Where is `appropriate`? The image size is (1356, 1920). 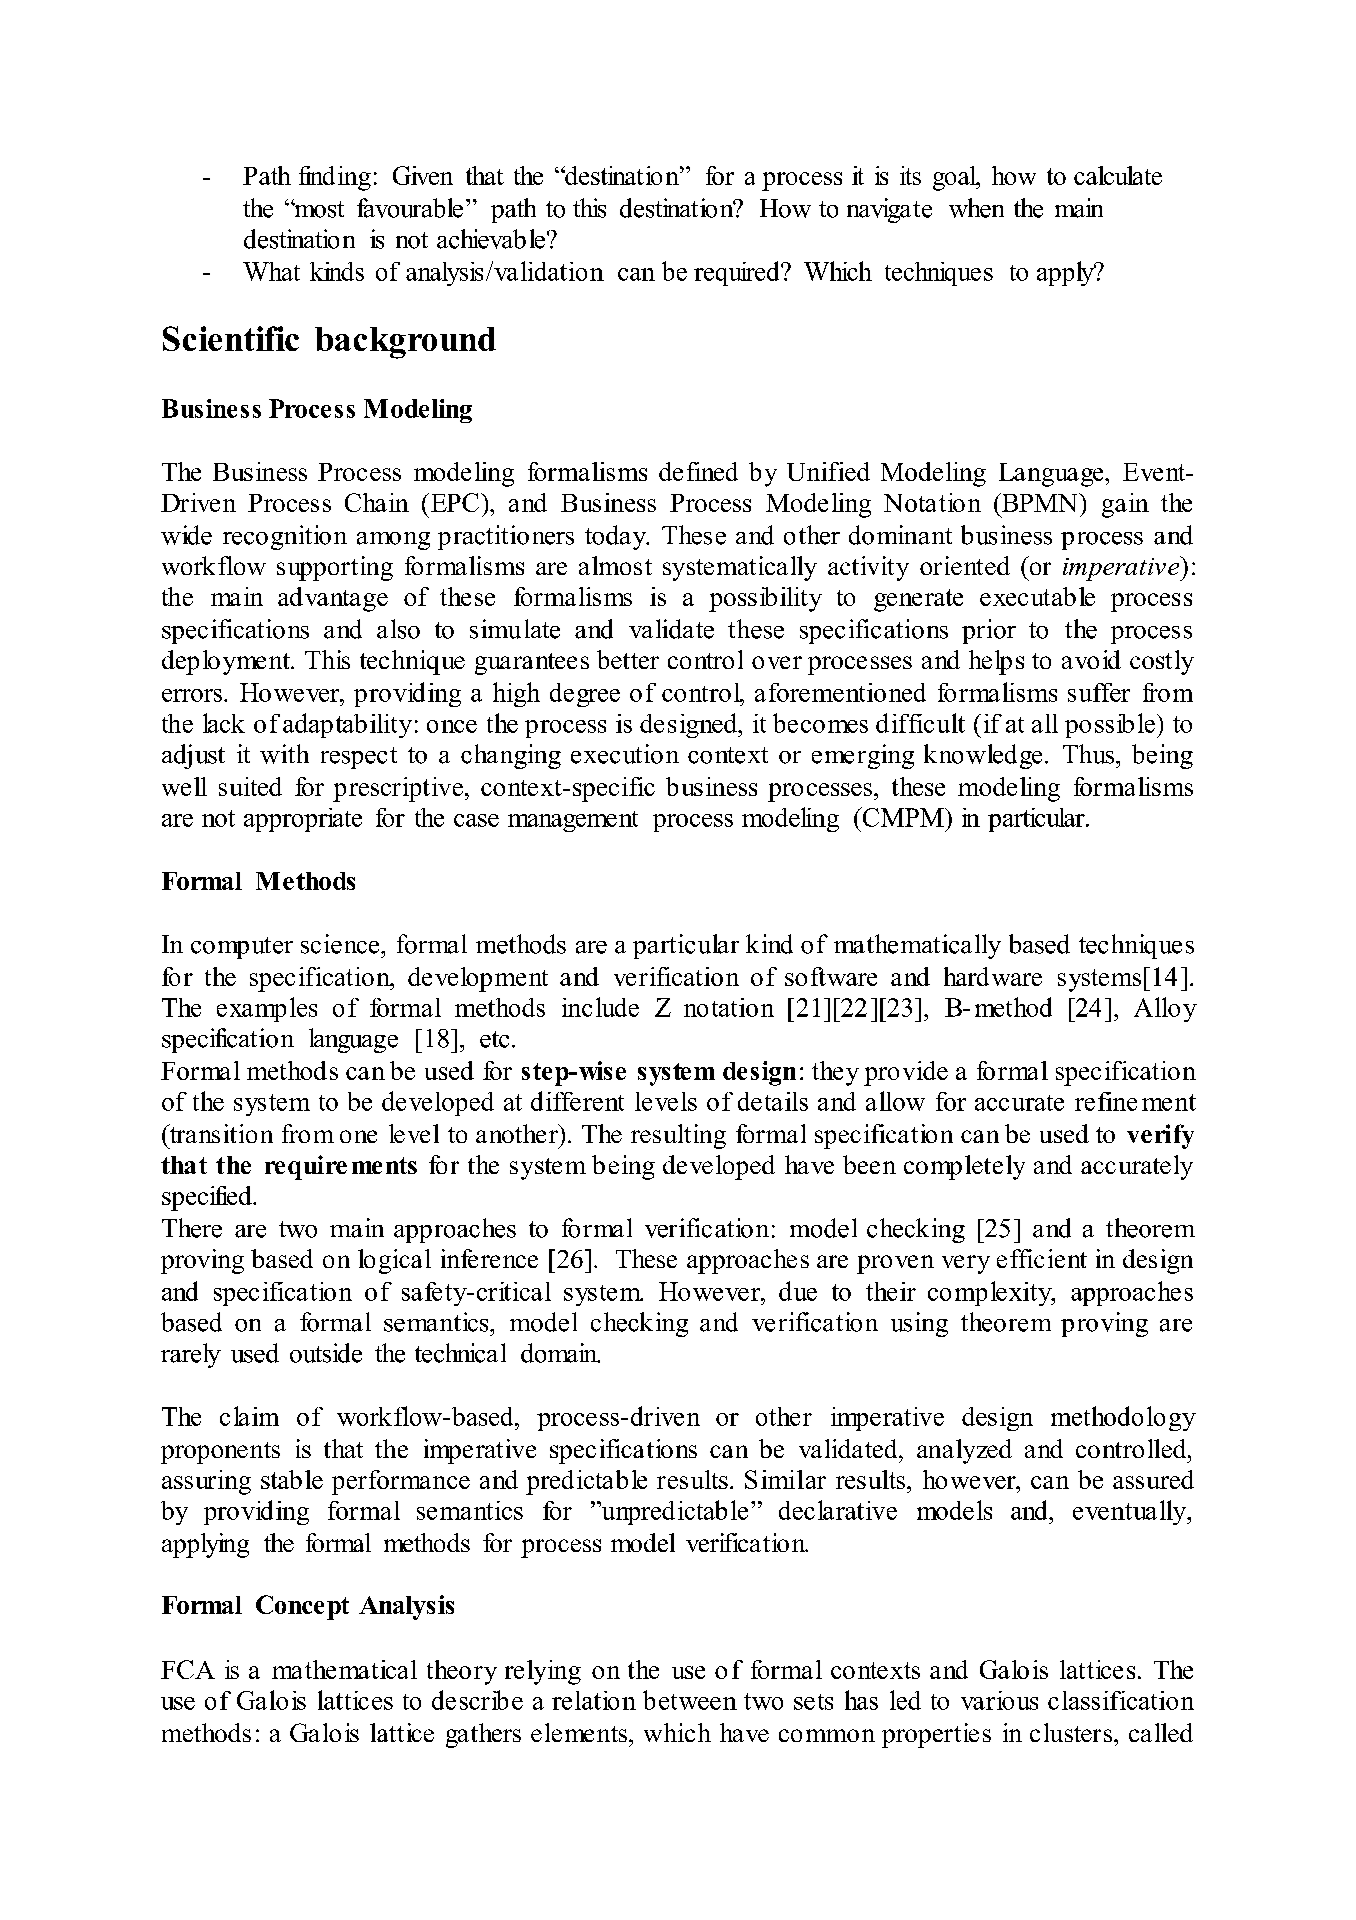 appropriate is located at coordinates (303, 820).
